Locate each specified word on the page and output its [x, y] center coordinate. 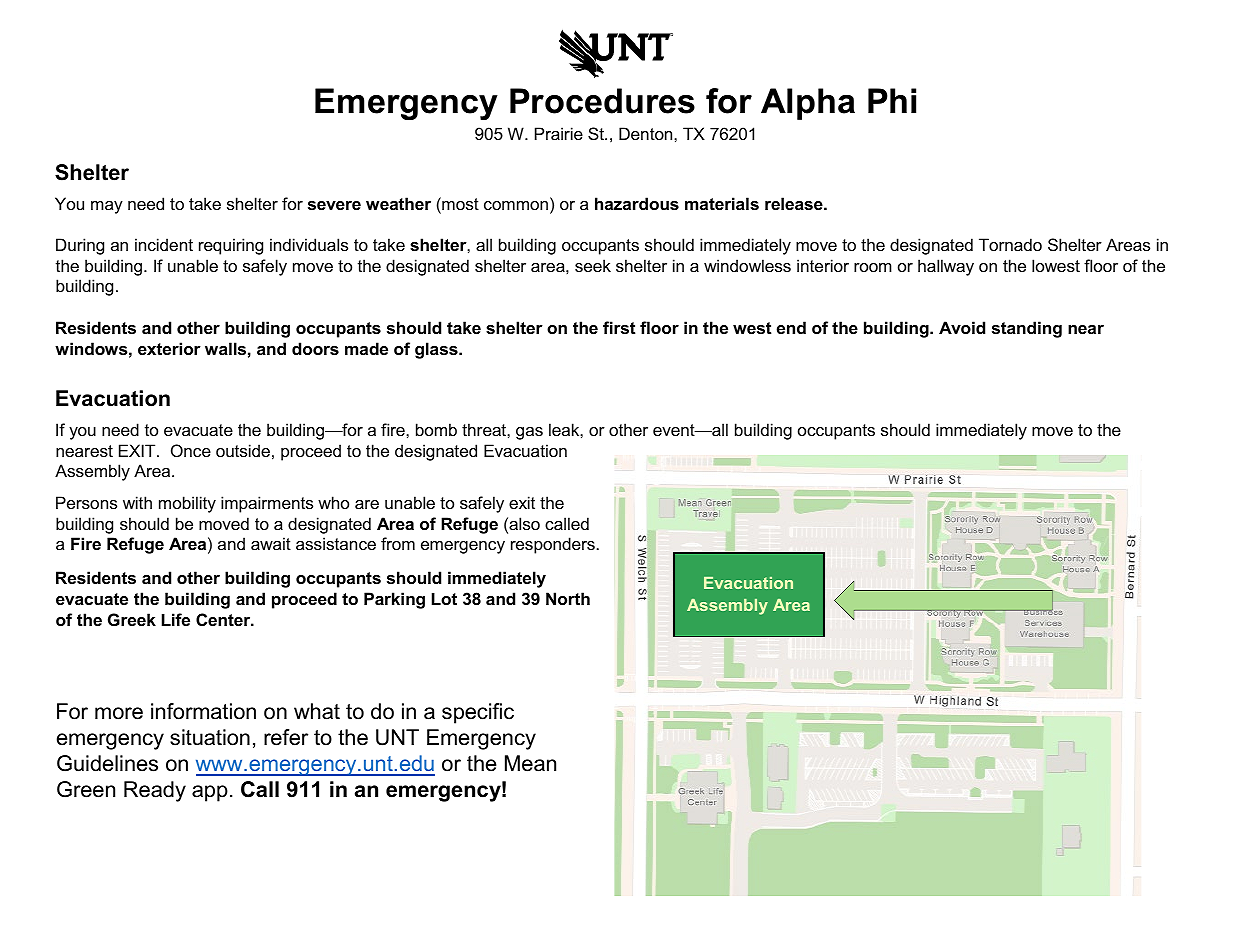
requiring [231, 246]
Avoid [962, 327]
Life [176, 619]
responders [553, 545]
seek [593, 265]
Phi [892, 100]
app [210, 793]
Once [191, 450]
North [568, 598]
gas [529, 433]
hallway [946, 267]
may [107, 207]
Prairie [559, 133]
